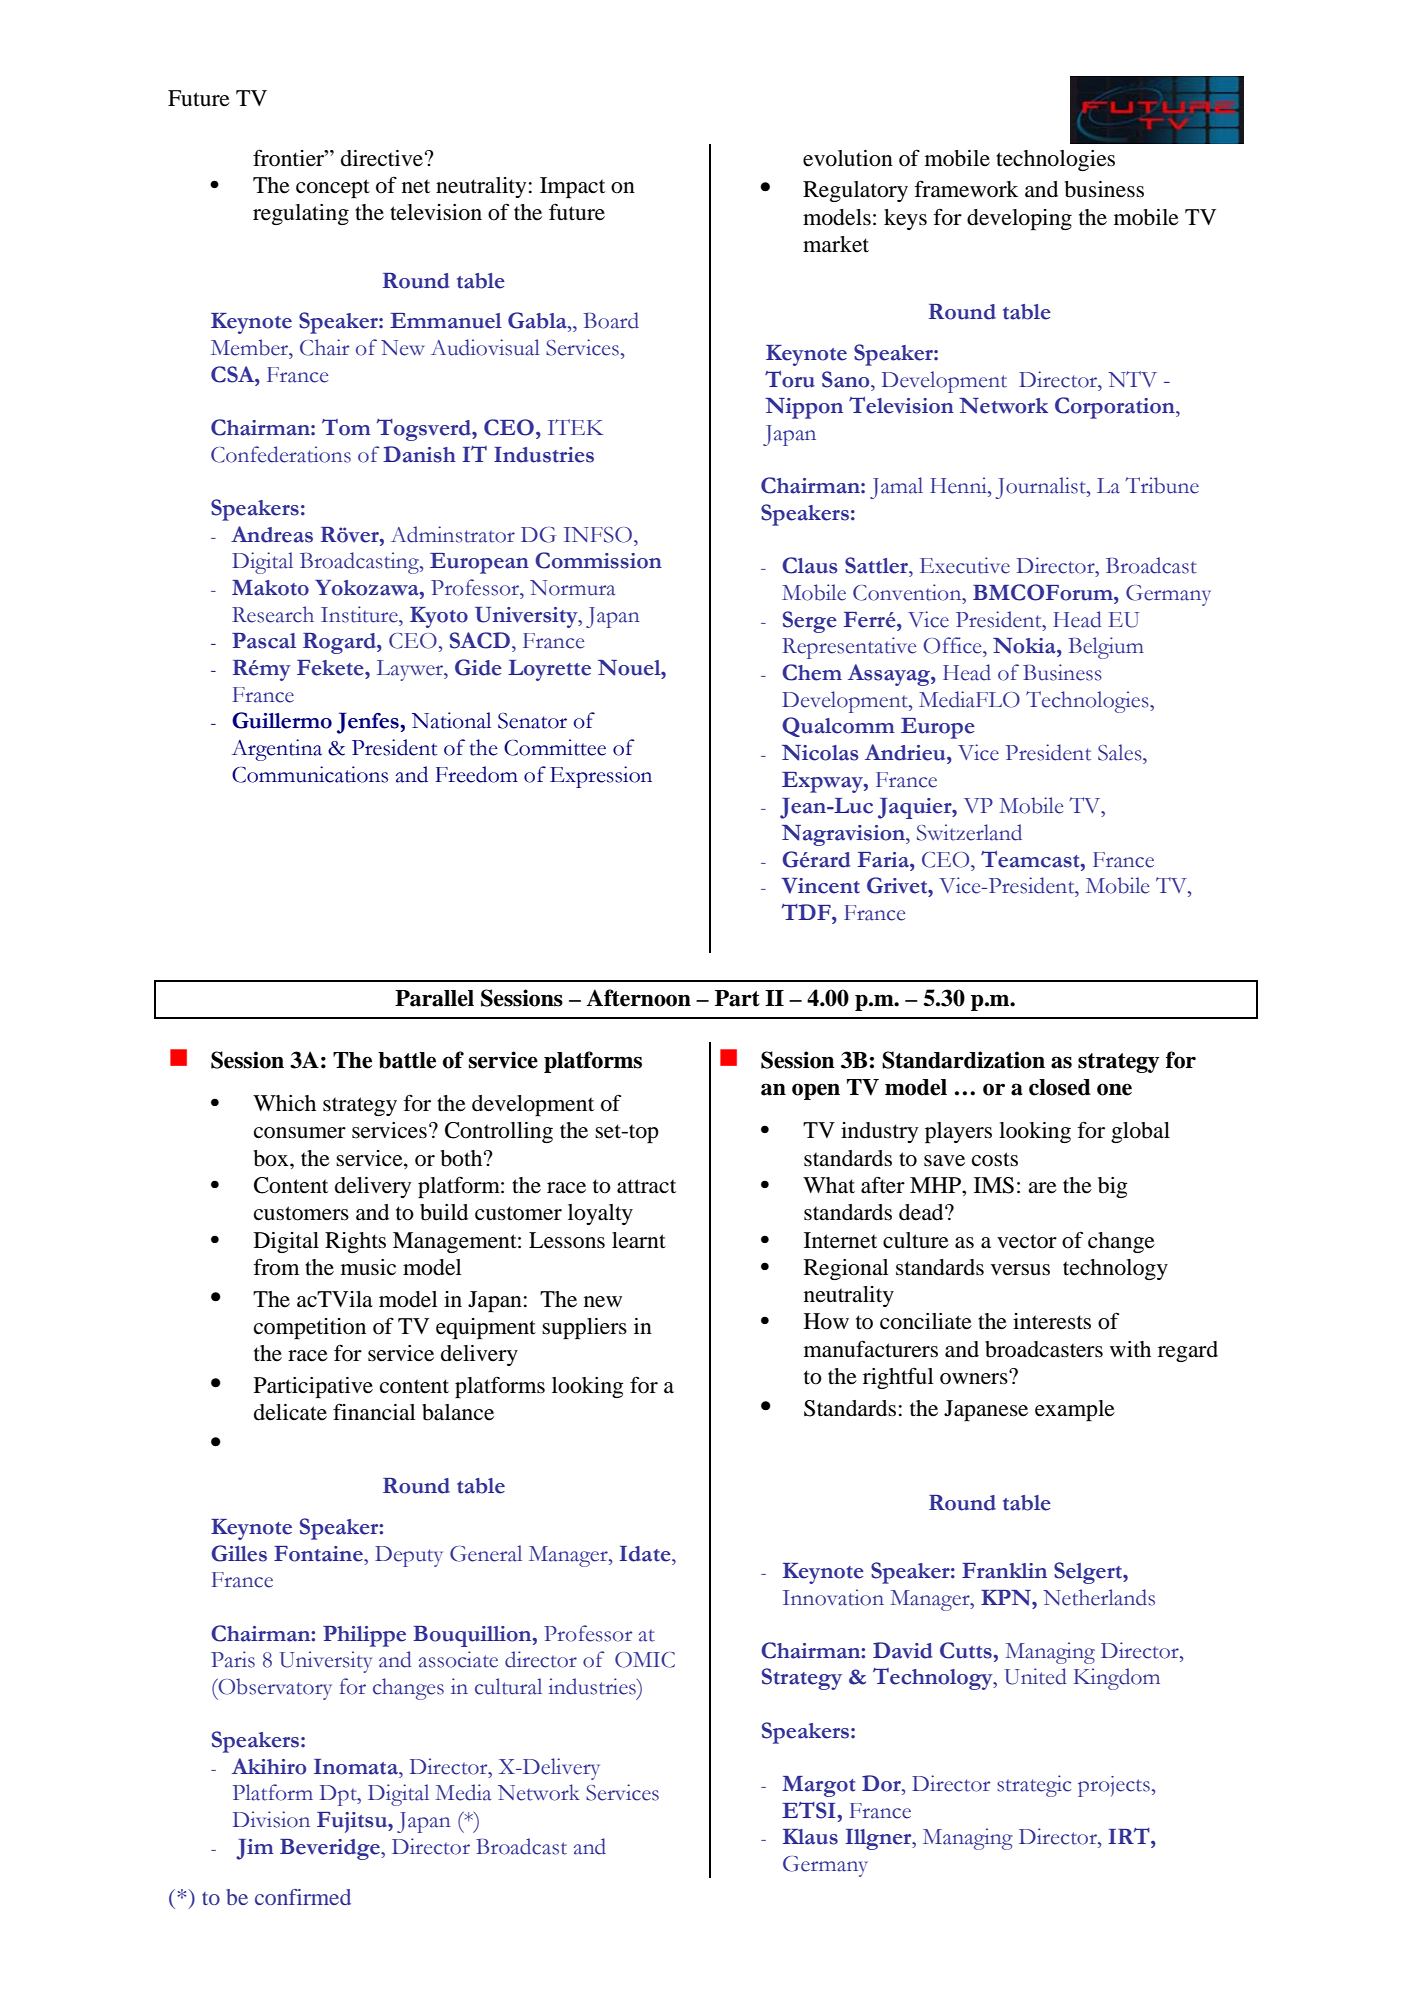  Describe the element at coordinates (836, 244) in the screenshot. I see `market` at that location.
